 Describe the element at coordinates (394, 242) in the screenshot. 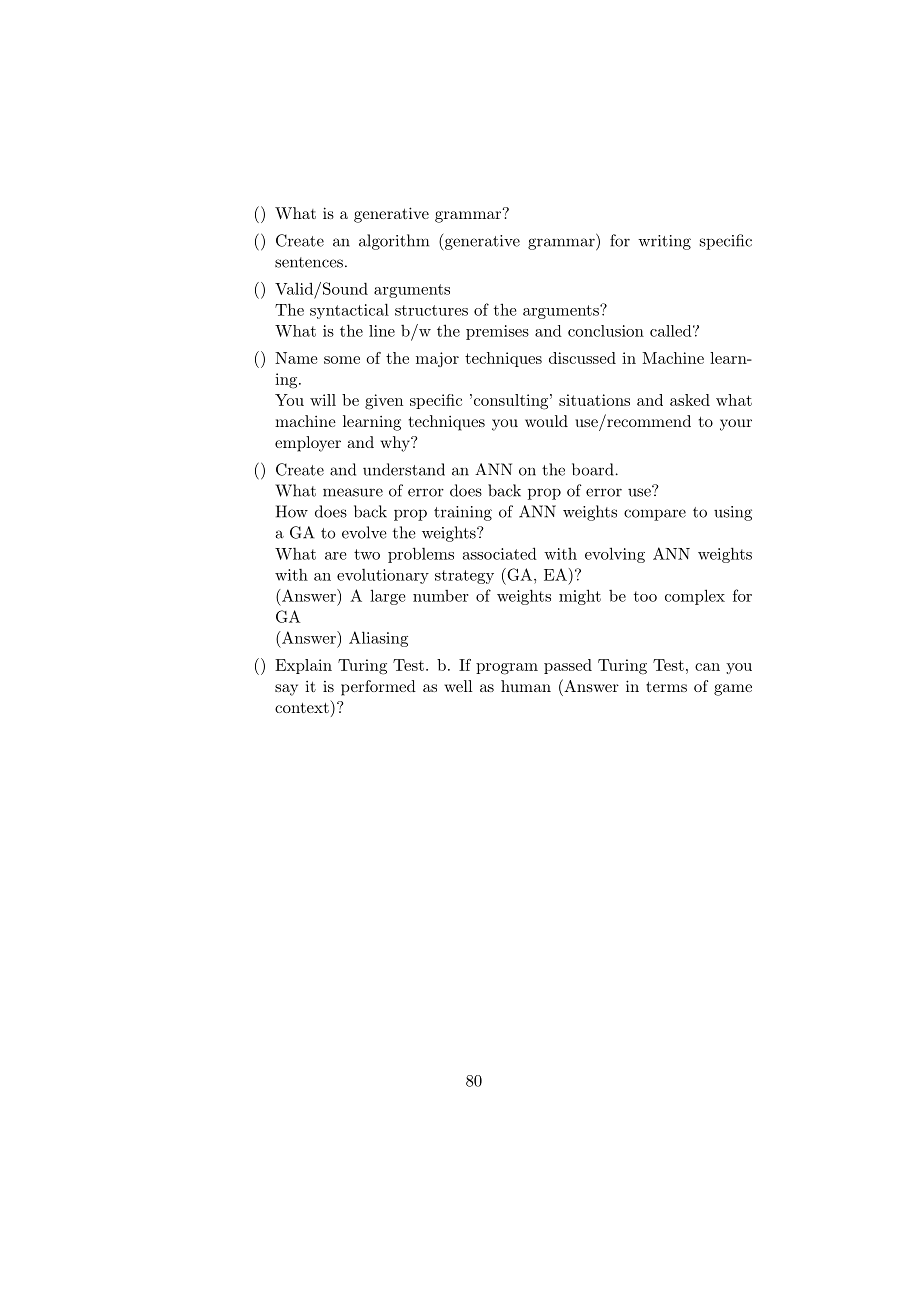

I see `algorithm` at that location.
